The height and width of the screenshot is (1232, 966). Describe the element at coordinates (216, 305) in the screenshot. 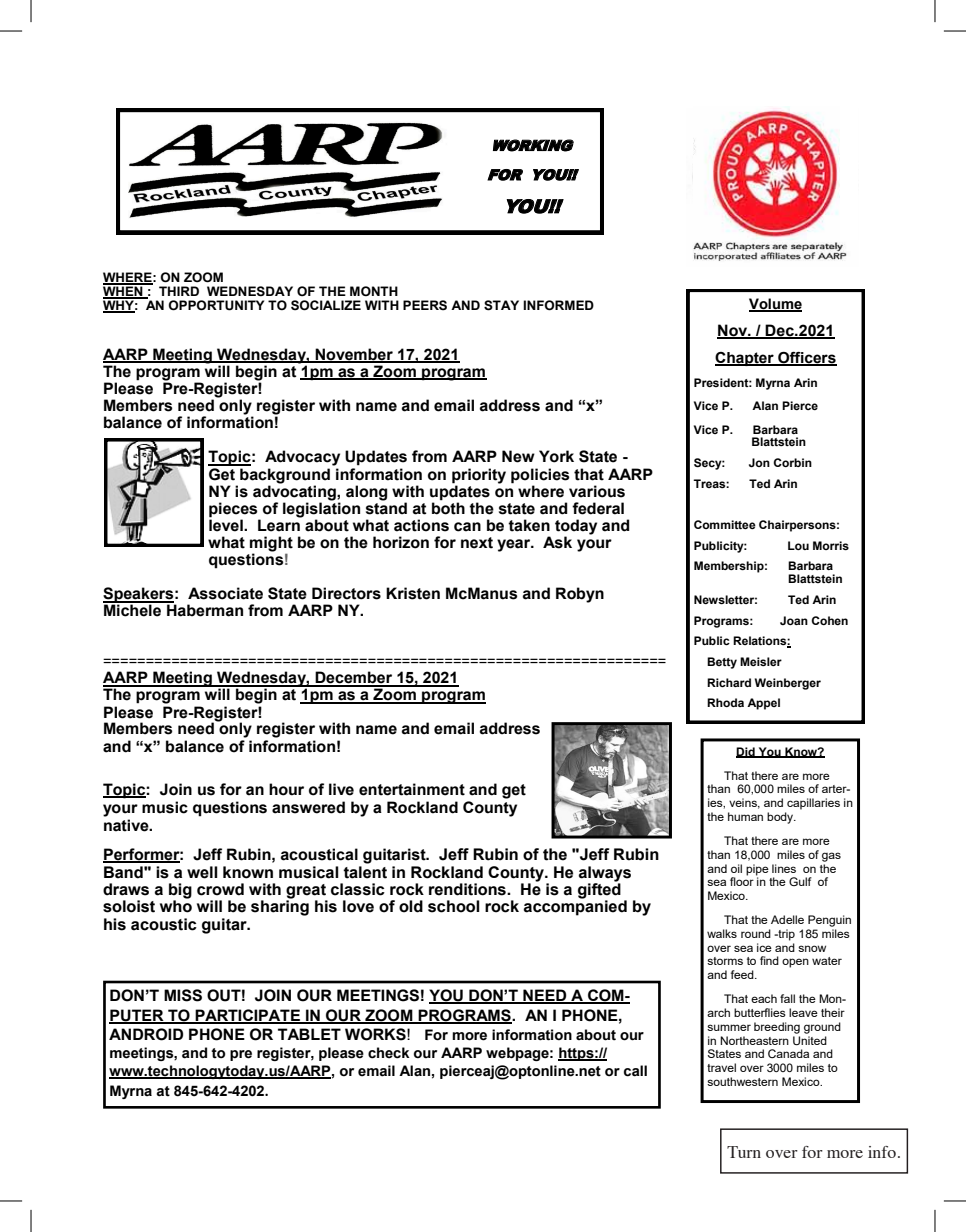

I see `OPPORTUNITY` at that location.
